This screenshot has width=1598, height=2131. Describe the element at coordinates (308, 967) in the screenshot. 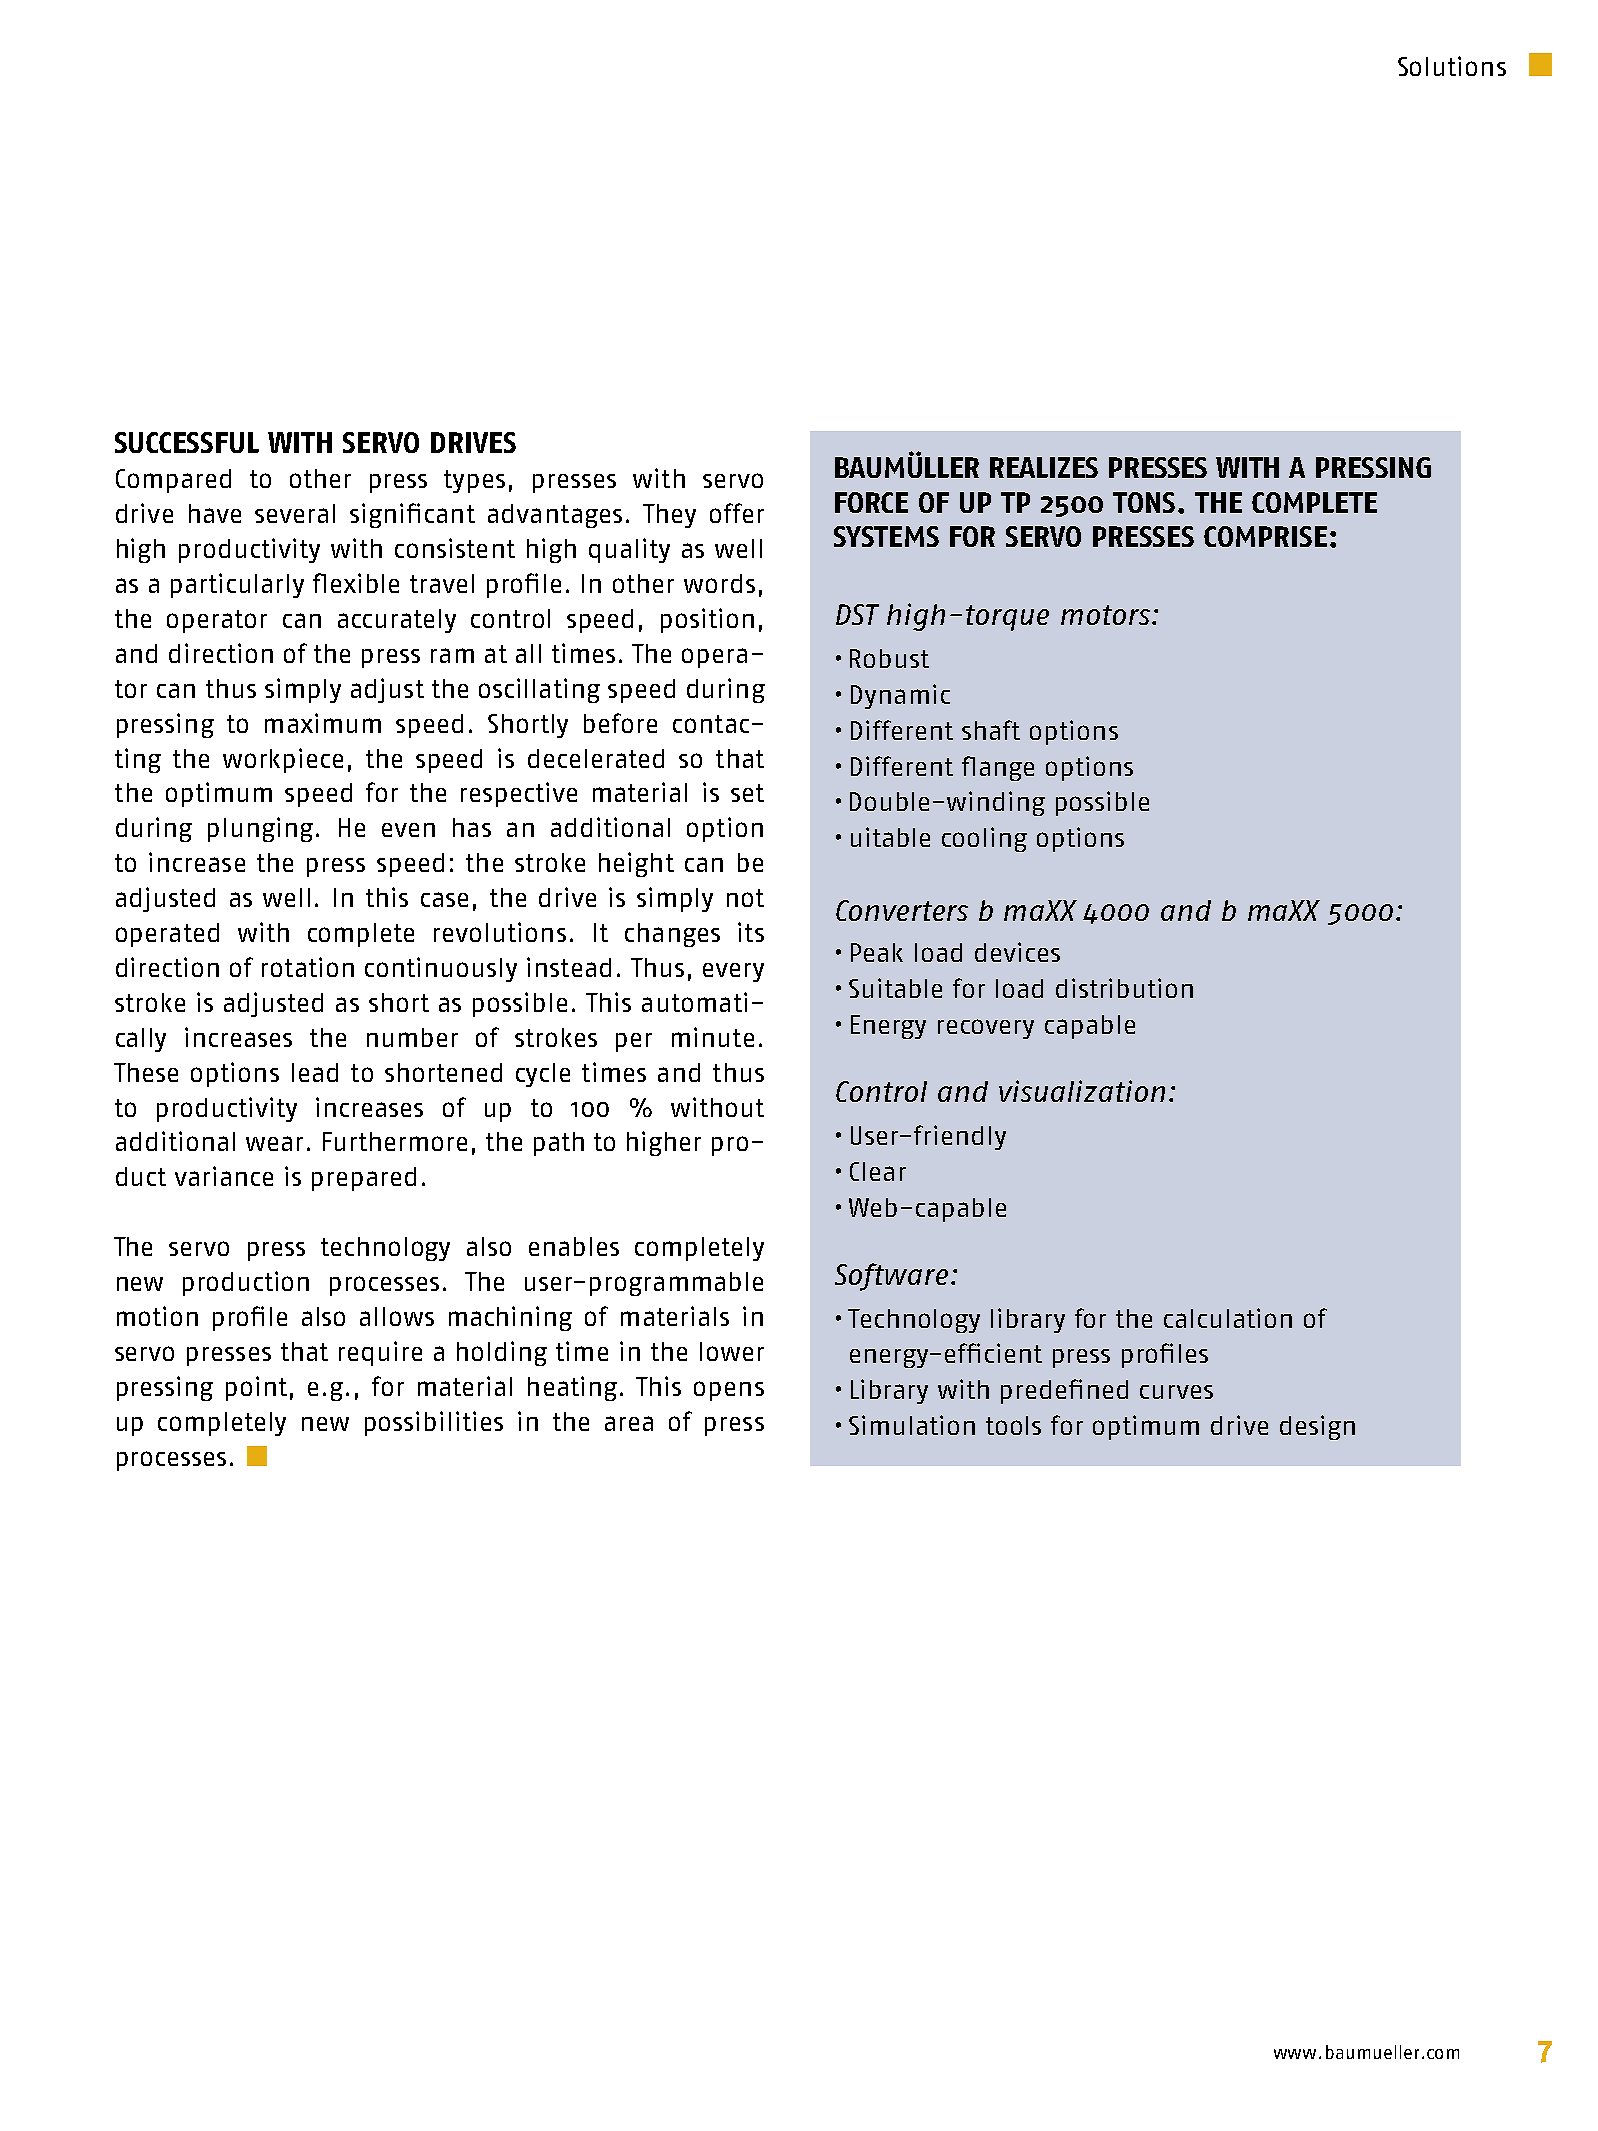

I see `rotation` at that location.
